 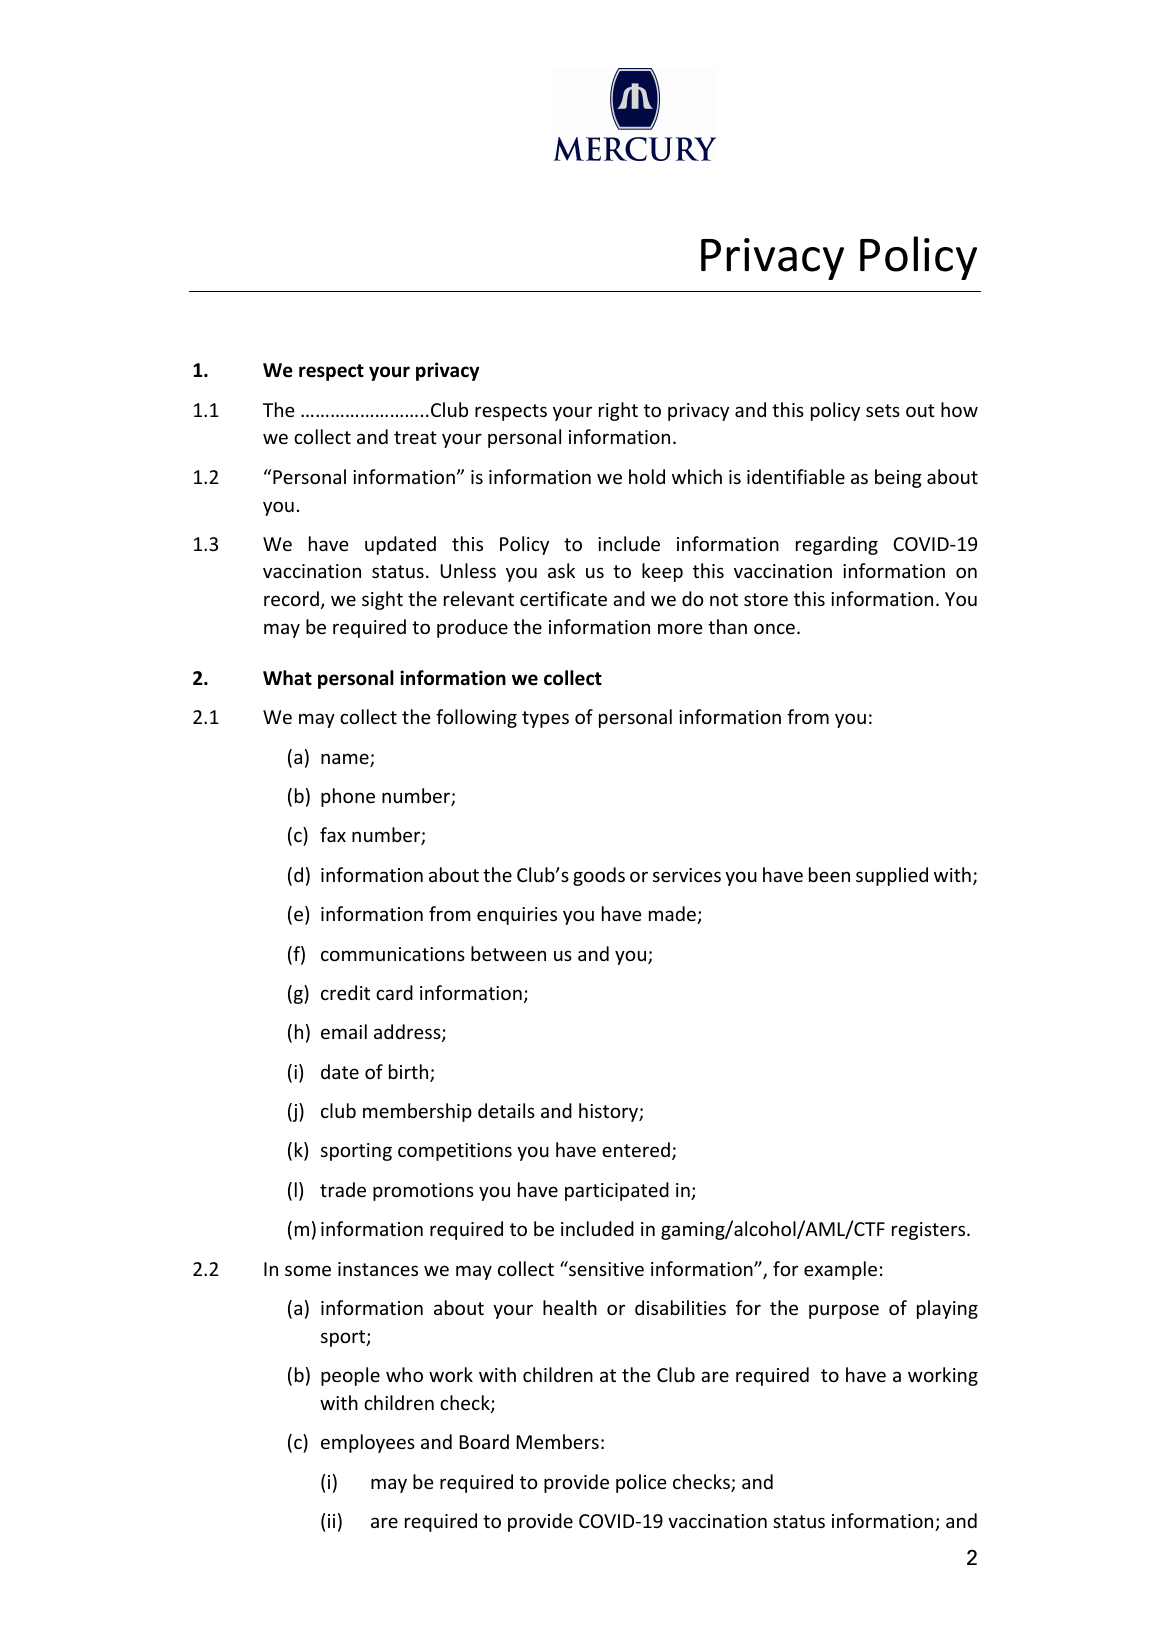 What do you see at coordinates (680, 628) in the screenshot?
I see `more` at bounding box center [680, 628].
